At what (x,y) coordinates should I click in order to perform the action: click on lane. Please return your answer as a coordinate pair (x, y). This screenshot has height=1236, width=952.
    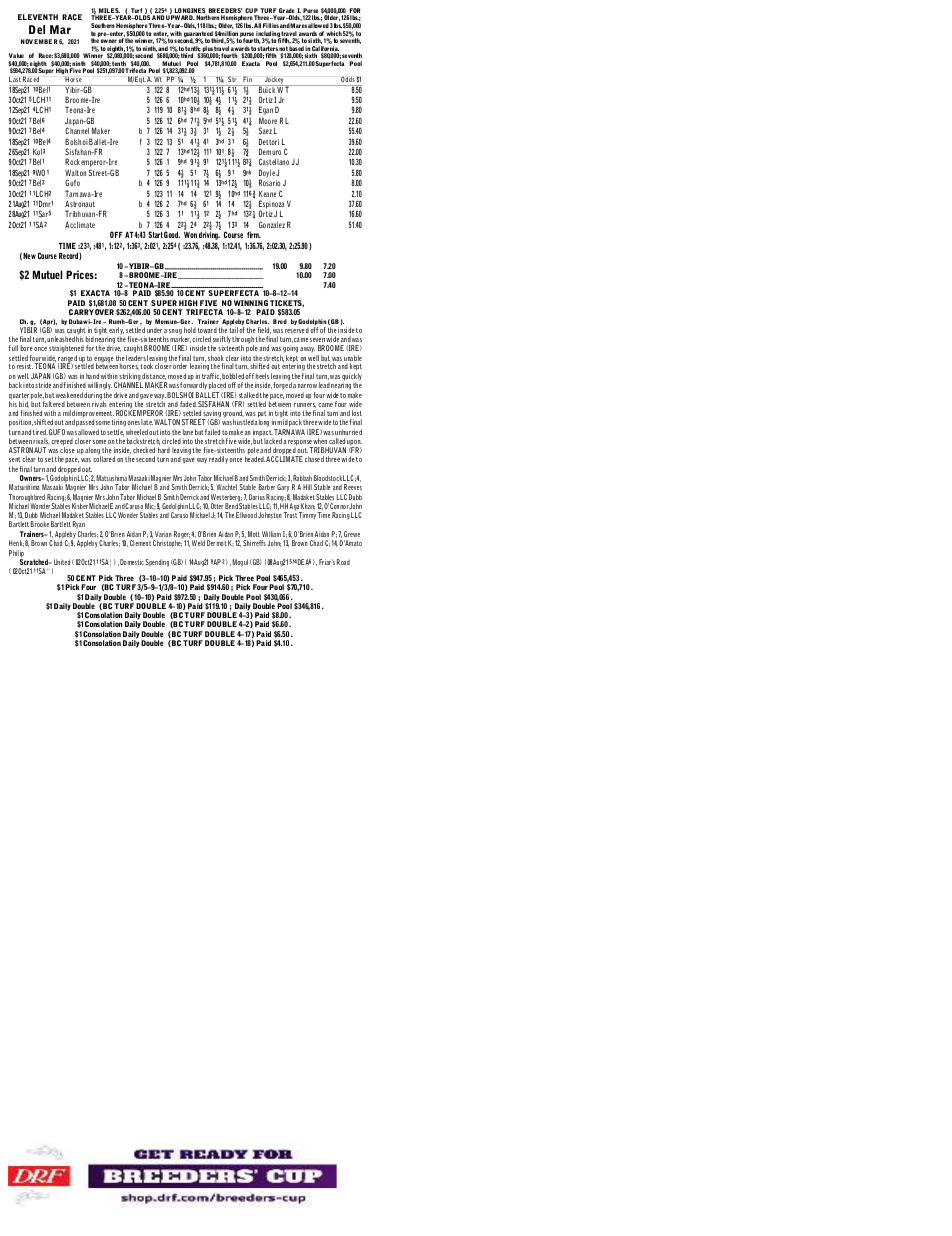
    Looking at the image, I should click on (188, 432).
